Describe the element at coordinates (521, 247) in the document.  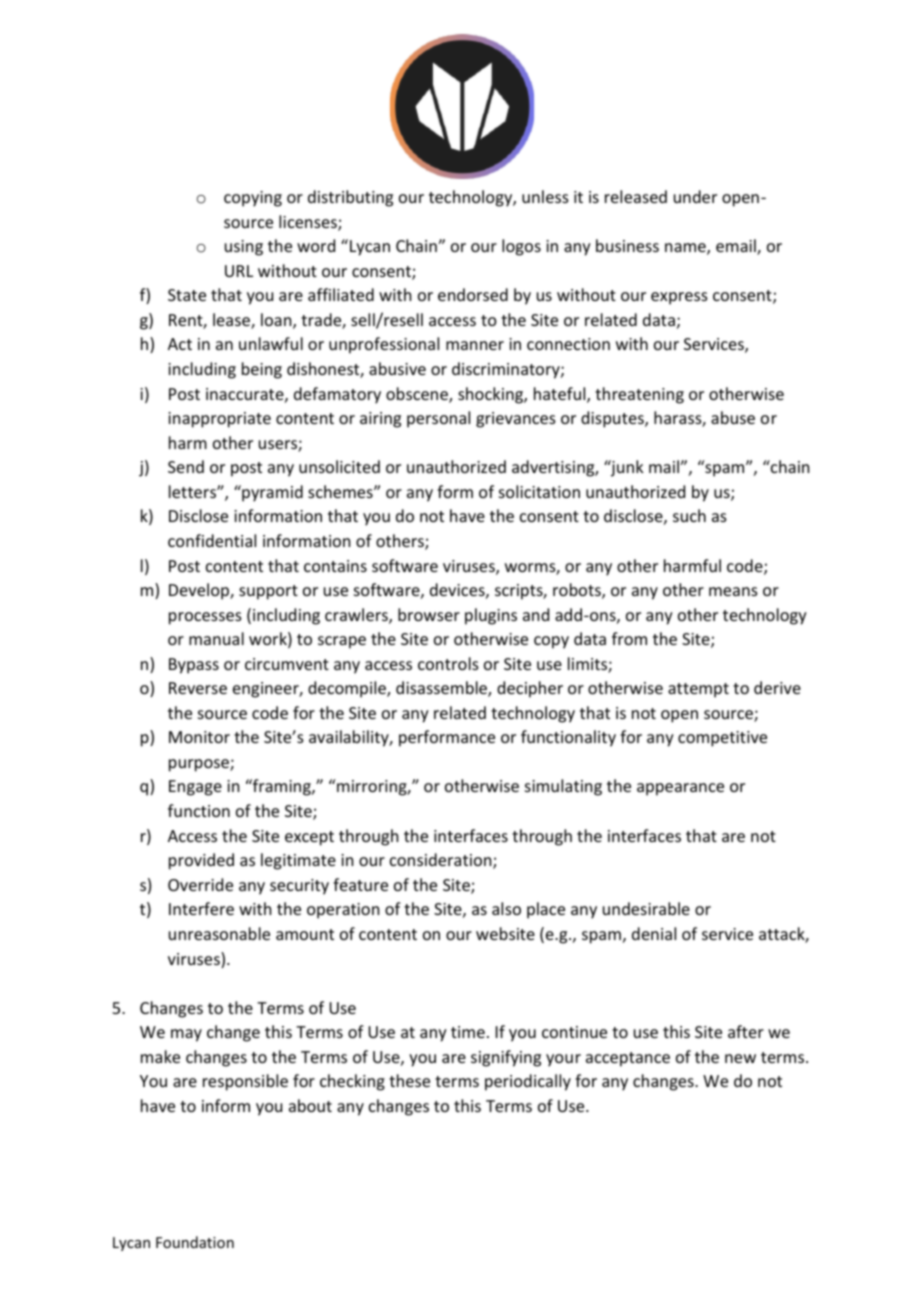
I see `logos` at that location.
